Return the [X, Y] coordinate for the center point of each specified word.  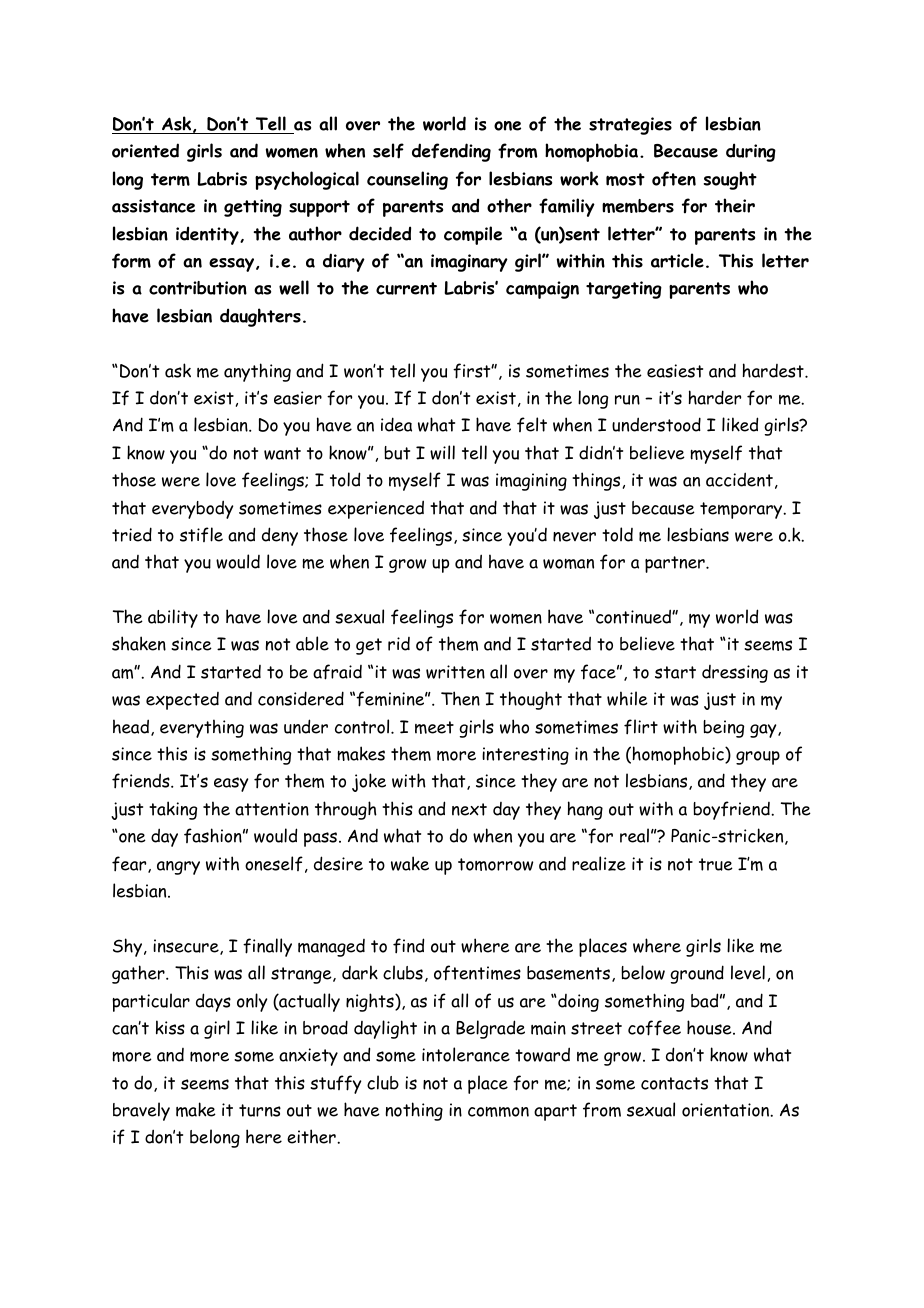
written [455, 672]
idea [396, 424]
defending [451, 152]
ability [173, 618]
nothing [414, 1111]
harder [715, 397]
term [170, 179]
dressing [735, 674]
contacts [674, 1083]
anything [257, 372]
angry [178, 868]
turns [260, 1110]
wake [410, 863]
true [716, 864]
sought [730, 180]
